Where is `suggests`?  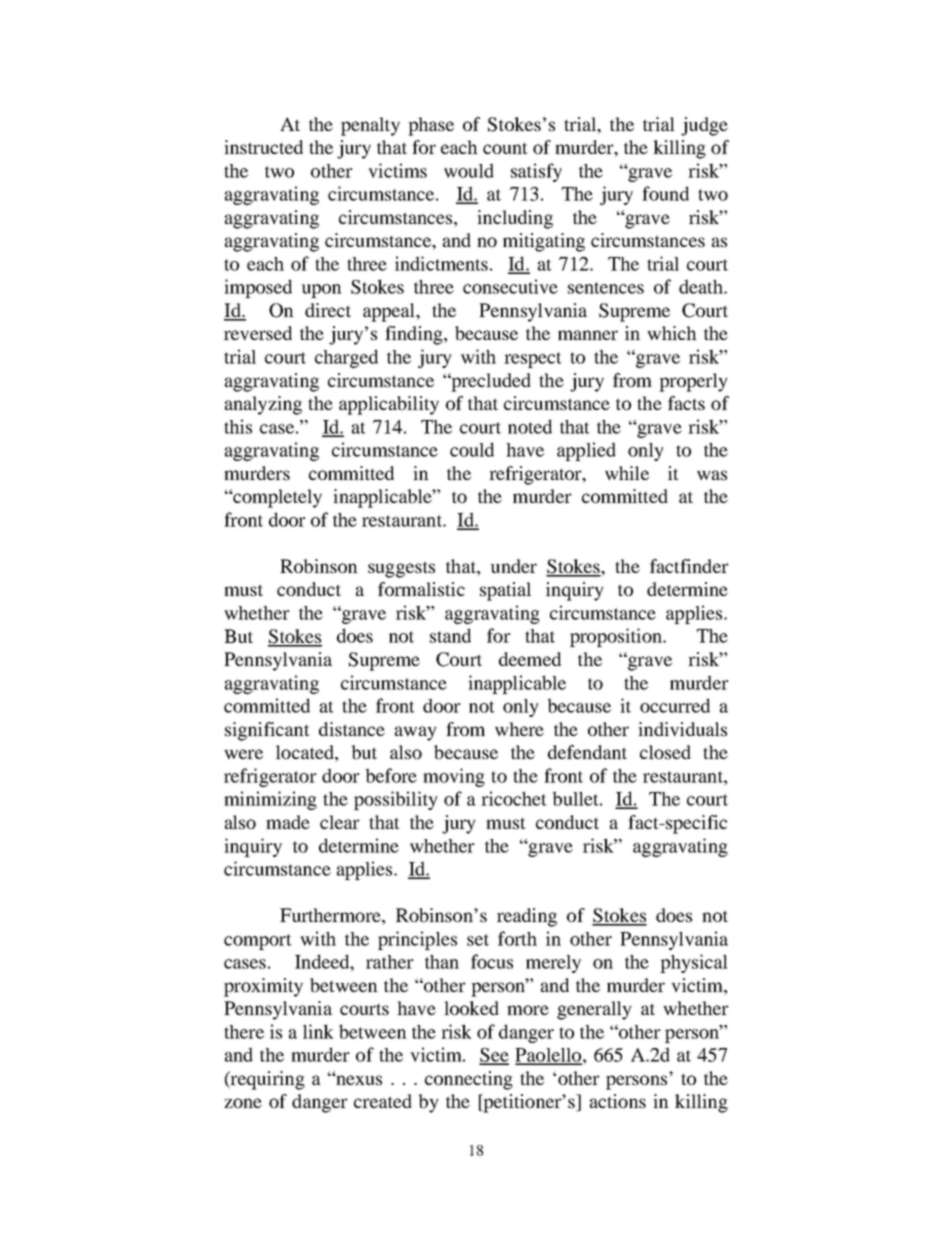
suggests is located at coordinates (401, 569).
